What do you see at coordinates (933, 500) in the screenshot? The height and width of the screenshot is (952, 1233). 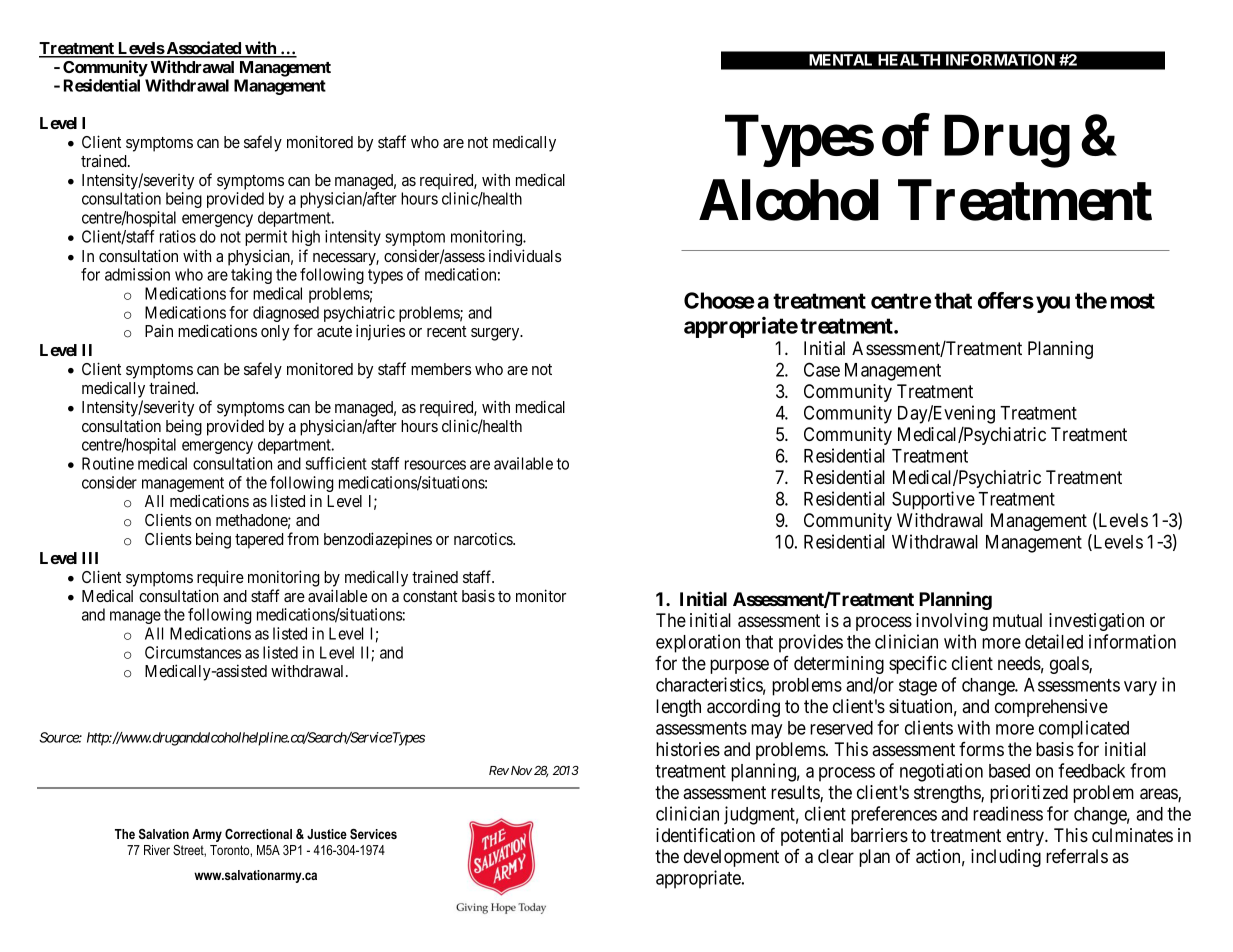 I see `Supportive` at bounding box center [933, 500].
